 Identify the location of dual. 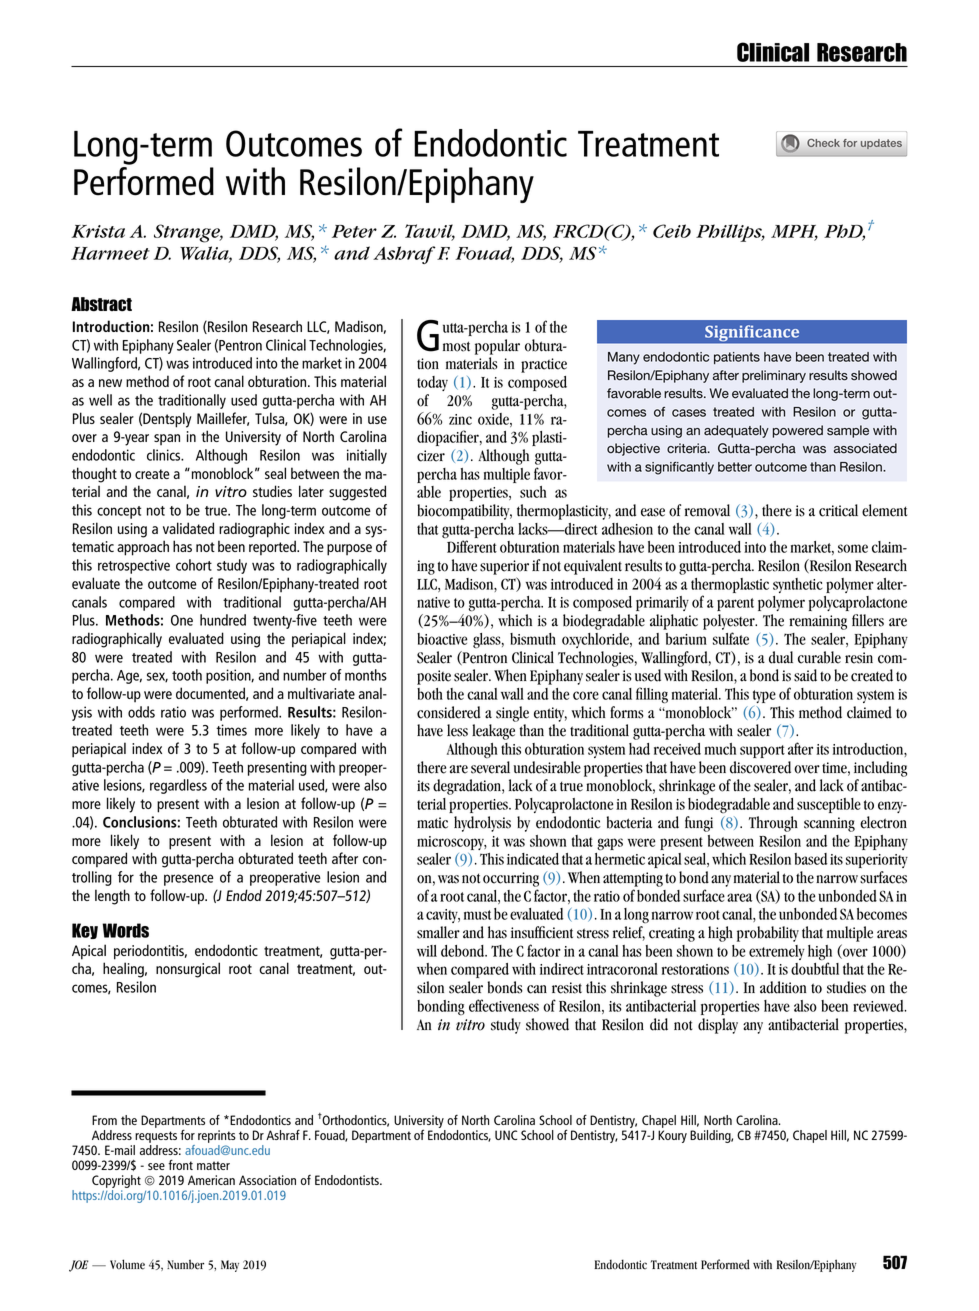
(781, 657).
